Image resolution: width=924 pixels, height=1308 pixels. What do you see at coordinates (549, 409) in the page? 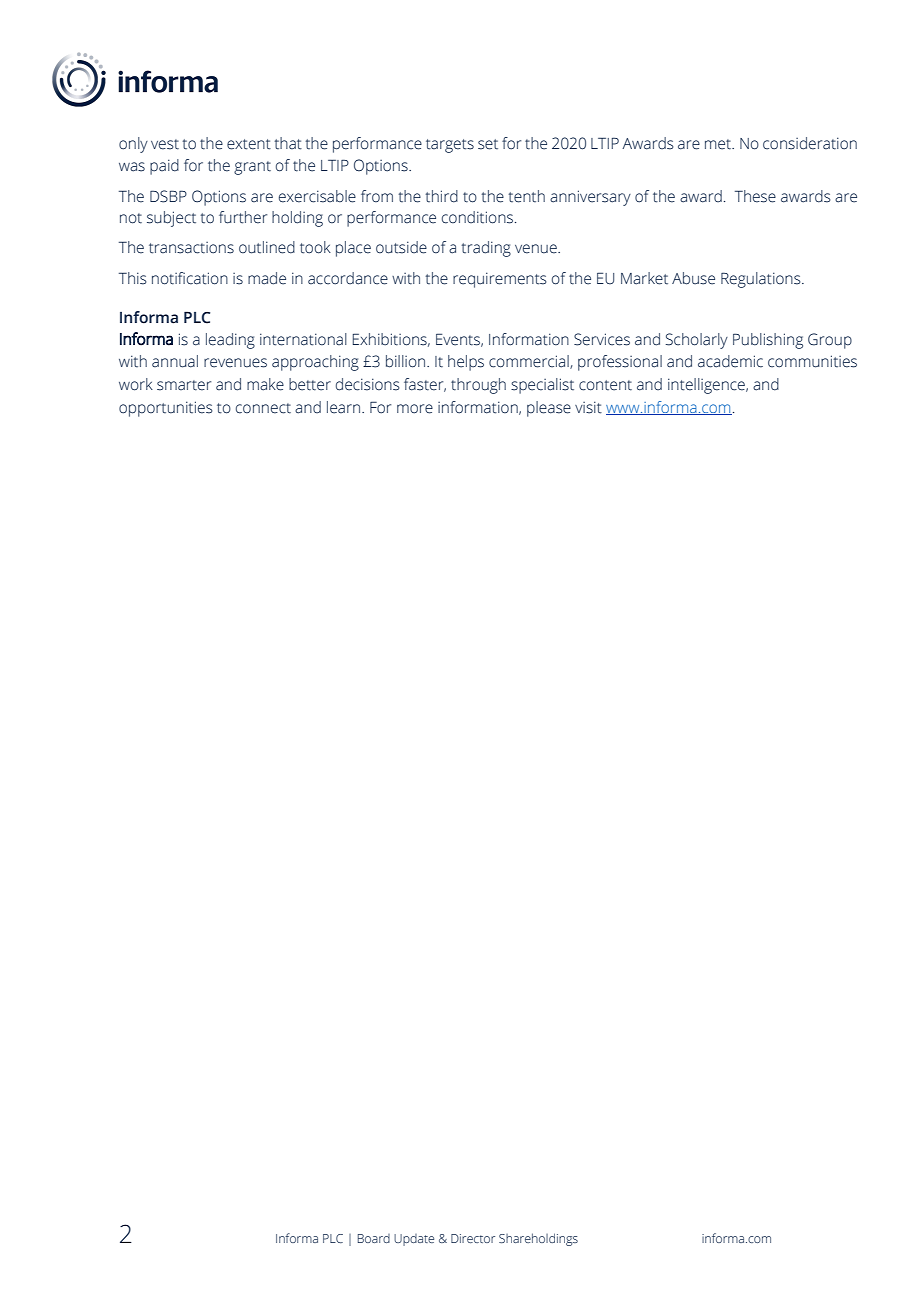
I see `please` at bounding box center [549, 409].
